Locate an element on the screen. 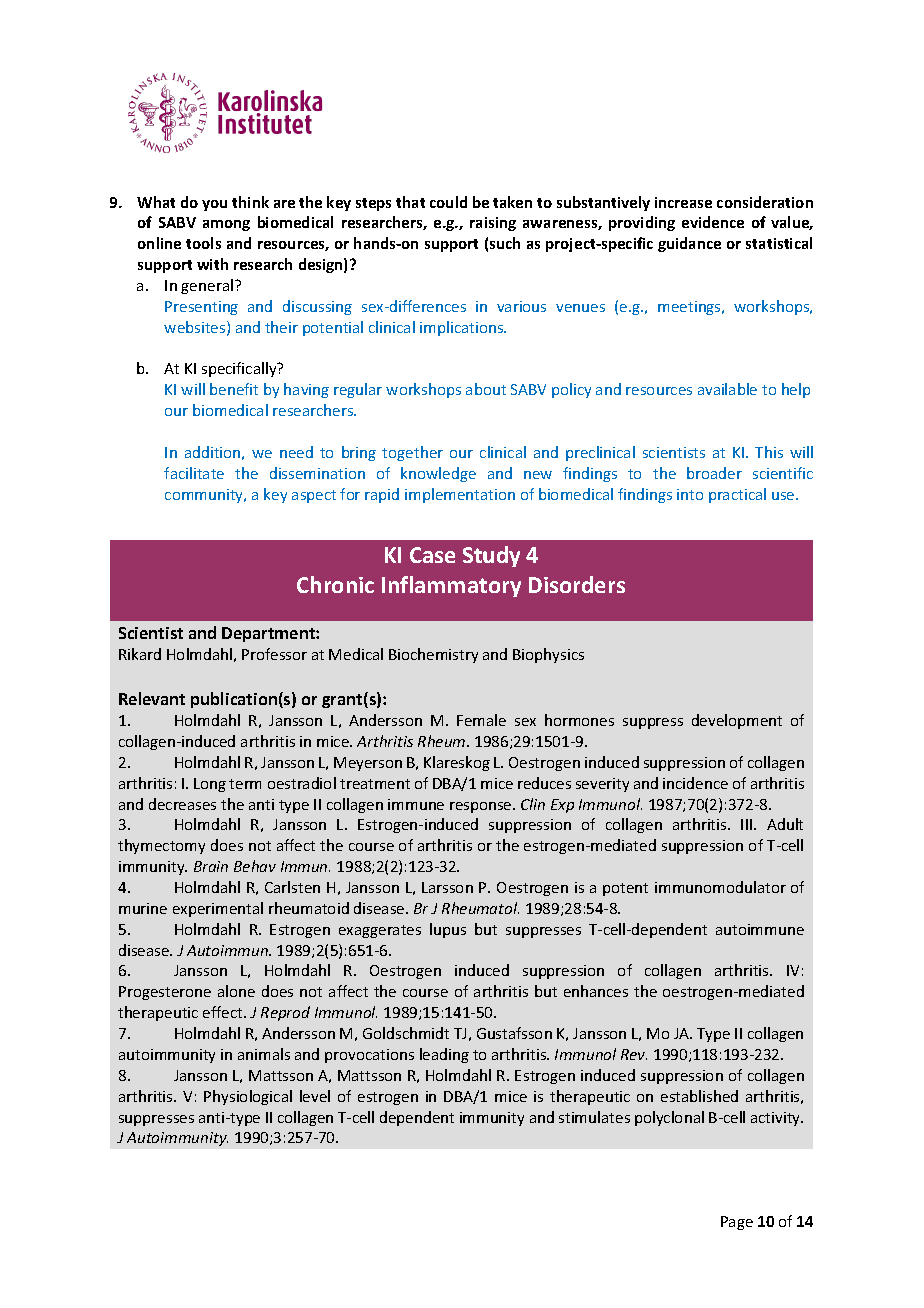 This screenshot has width=924, height=1308. Relevant is located at coordinates (152, 698).
